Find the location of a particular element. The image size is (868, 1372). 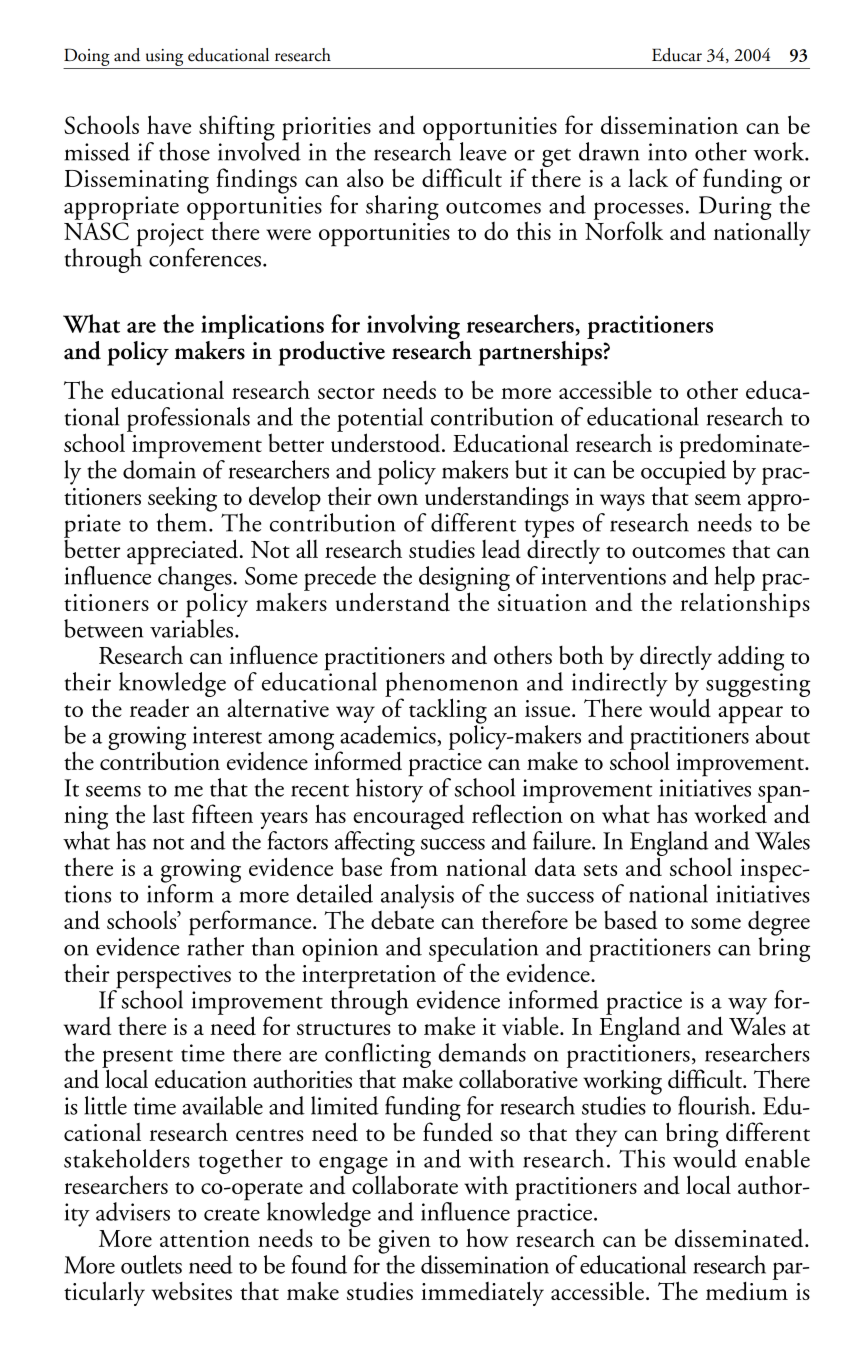

have is located at coordinates (169, 124).
